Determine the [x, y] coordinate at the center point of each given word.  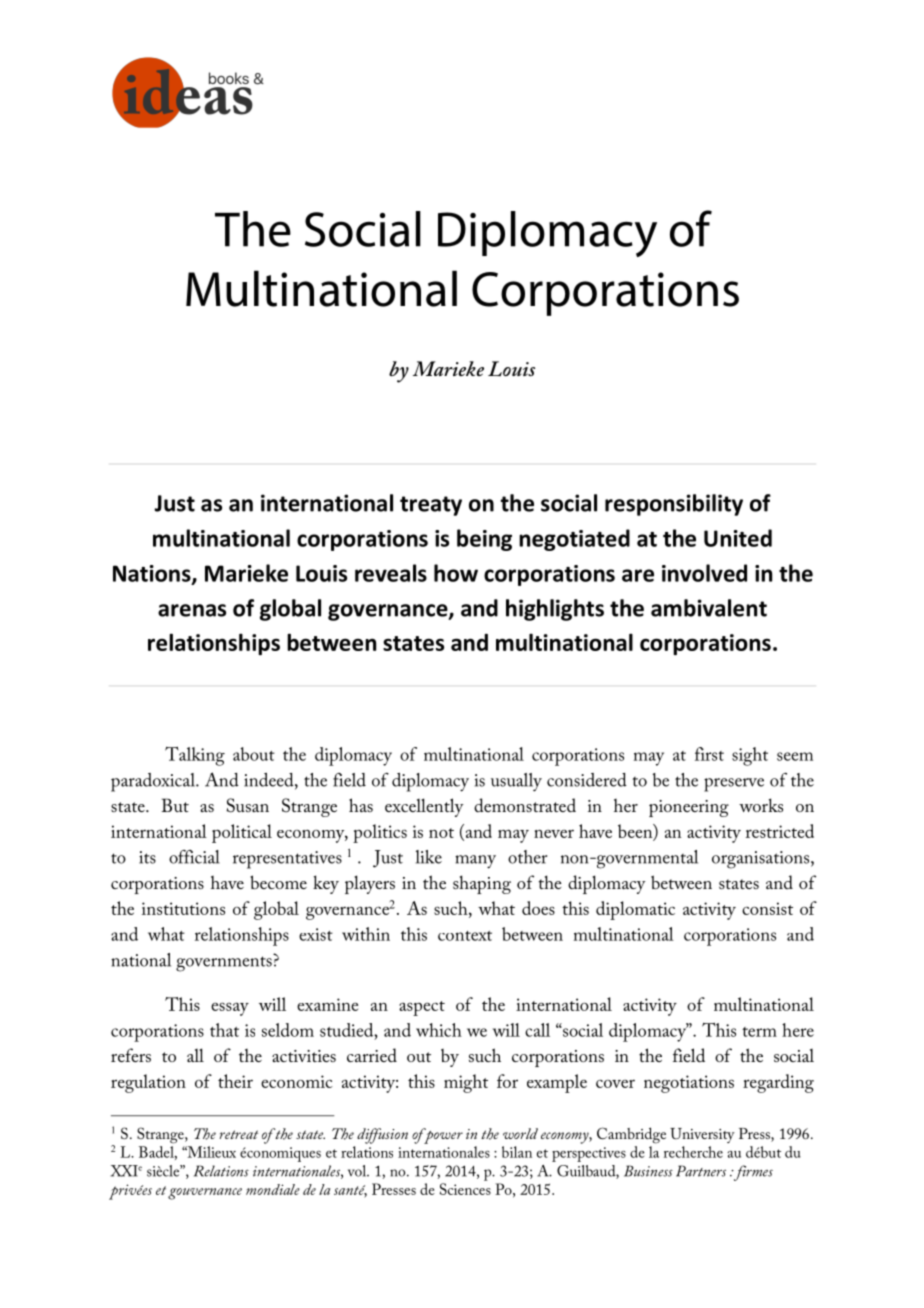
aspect [422, 1008]
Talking [195, 756]
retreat [238, 1134]
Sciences [465, 1189]
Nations [153, 574]
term [759, 1032]
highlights [555, 610]
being [484, 540]
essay [230, 1009]
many [475, 862]
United [738, 538]
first [709, 754]
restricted [780, 831]
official [194, 857]
